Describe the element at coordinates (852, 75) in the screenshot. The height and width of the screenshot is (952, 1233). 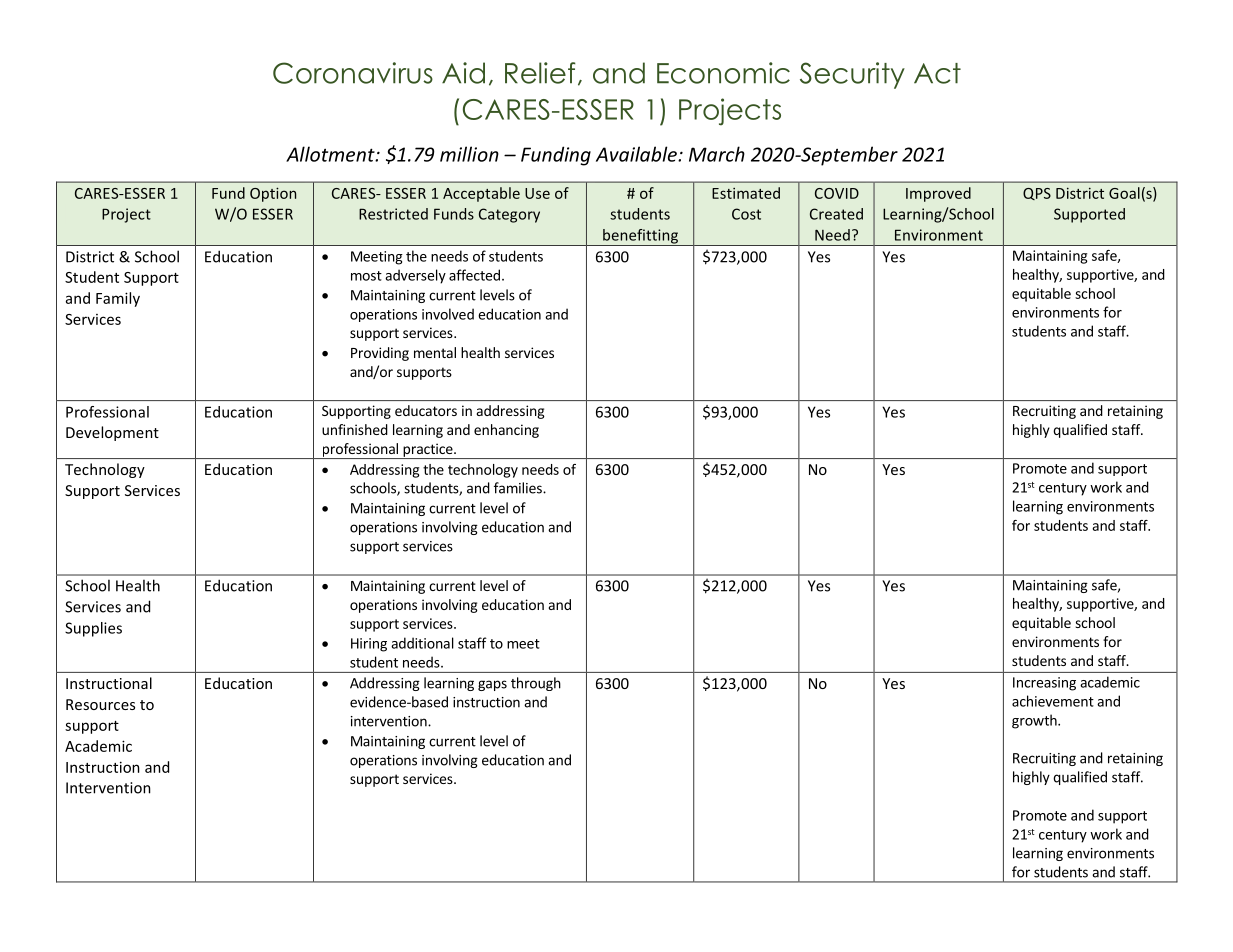
I see `Security` at that location.
